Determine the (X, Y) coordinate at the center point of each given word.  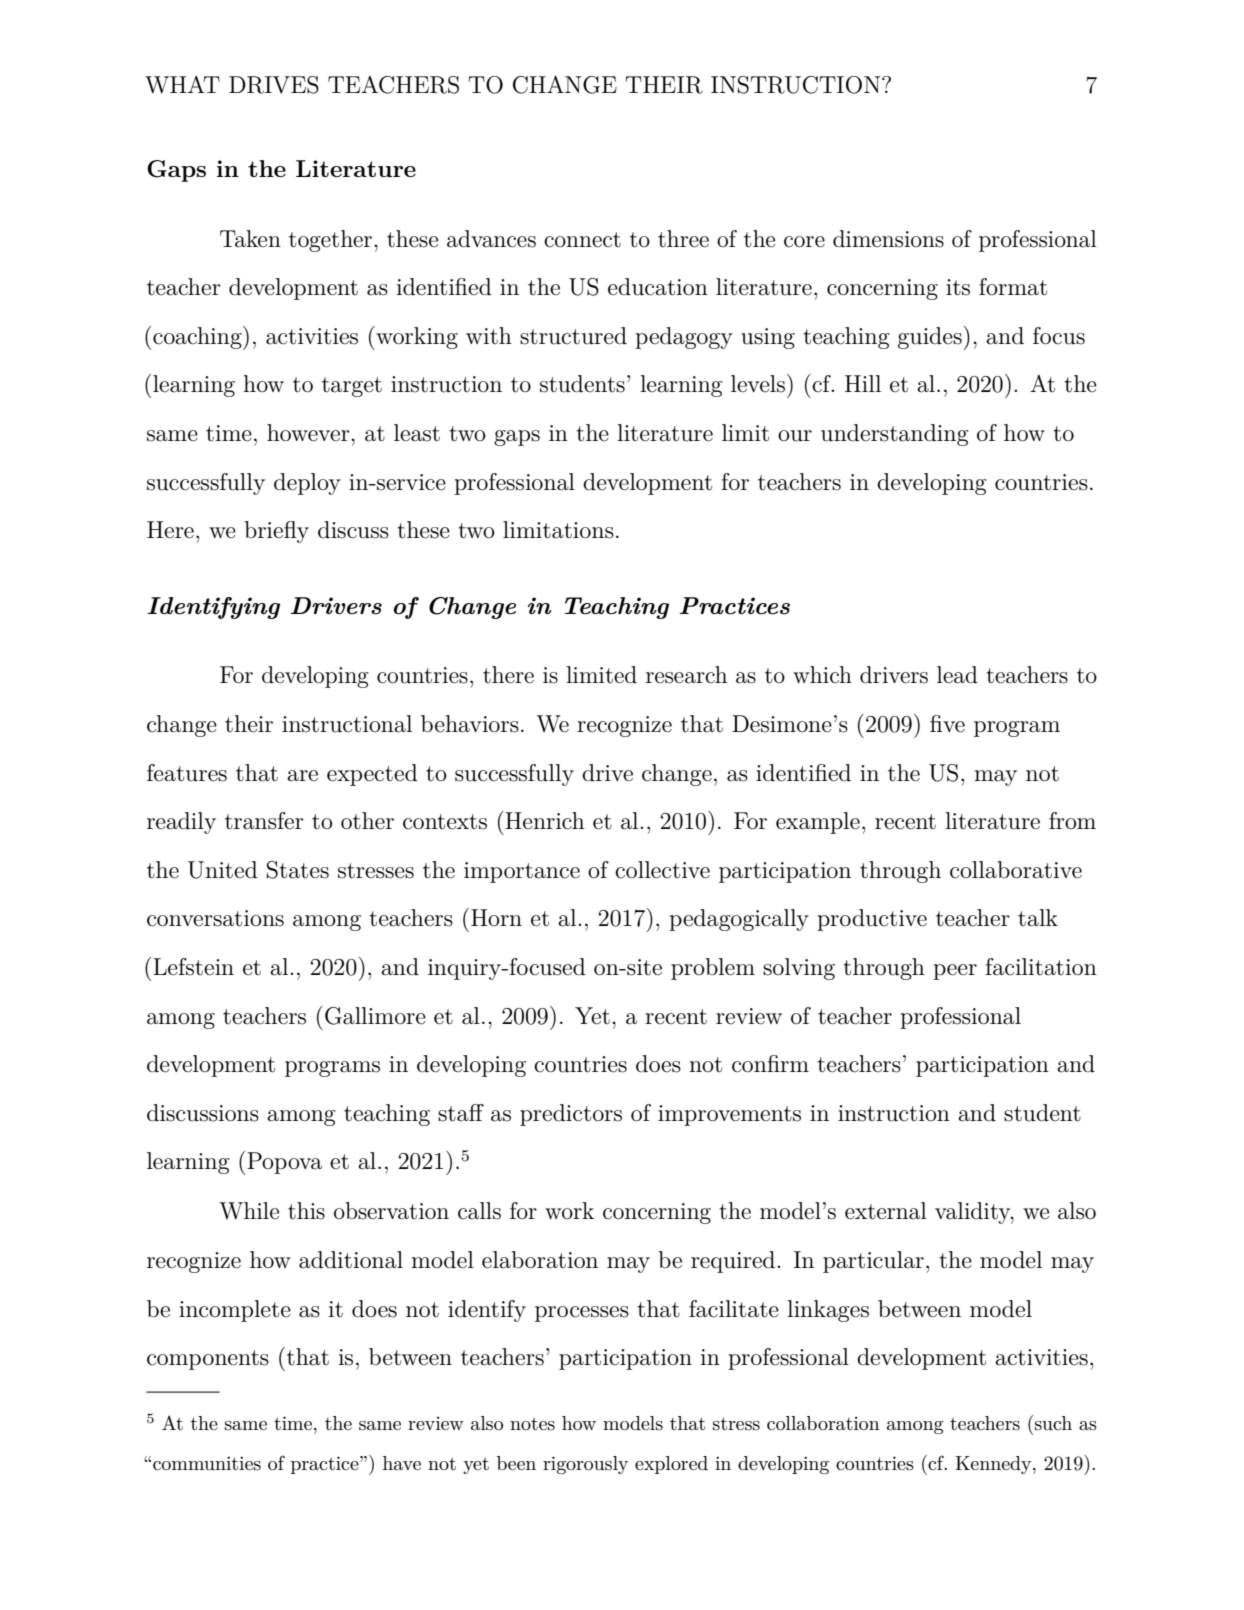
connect (582, 240)
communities (207, 1463)
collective (662, 870)
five (947, 724)
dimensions (888, 239)
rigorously (585, 1465)
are (302, 776)
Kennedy (994, 1465)
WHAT (182, 84)
